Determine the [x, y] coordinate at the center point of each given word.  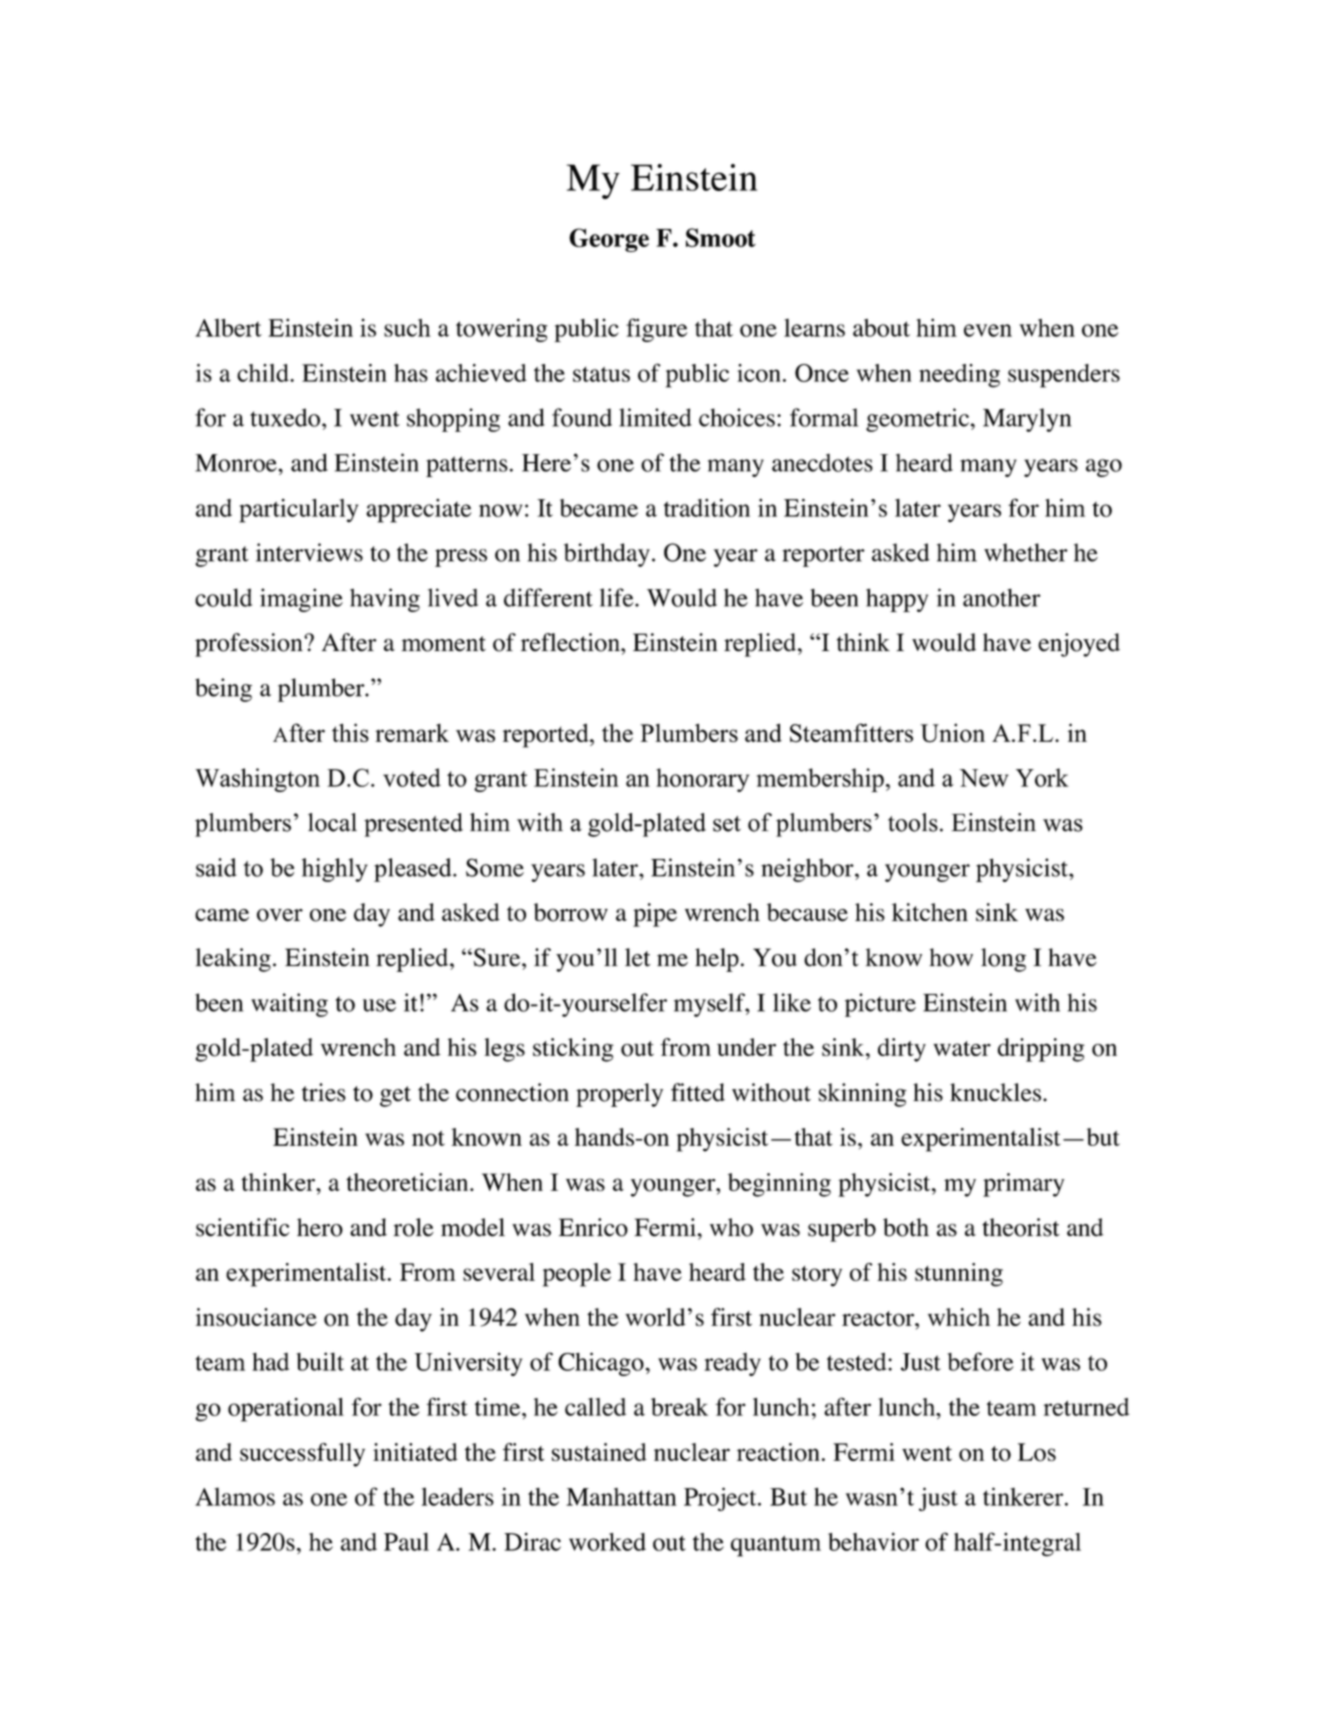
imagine [301, 600]
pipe [655, 915]
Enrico [593, 1227]
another [1002, 597]
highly [335, 870]
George [609, 240]
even [988, 330]
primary [1023, 1185]
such [407, 328]
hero [320, 1227]
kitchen [930, 912]
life [618, 597]
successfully [302, 1455]
